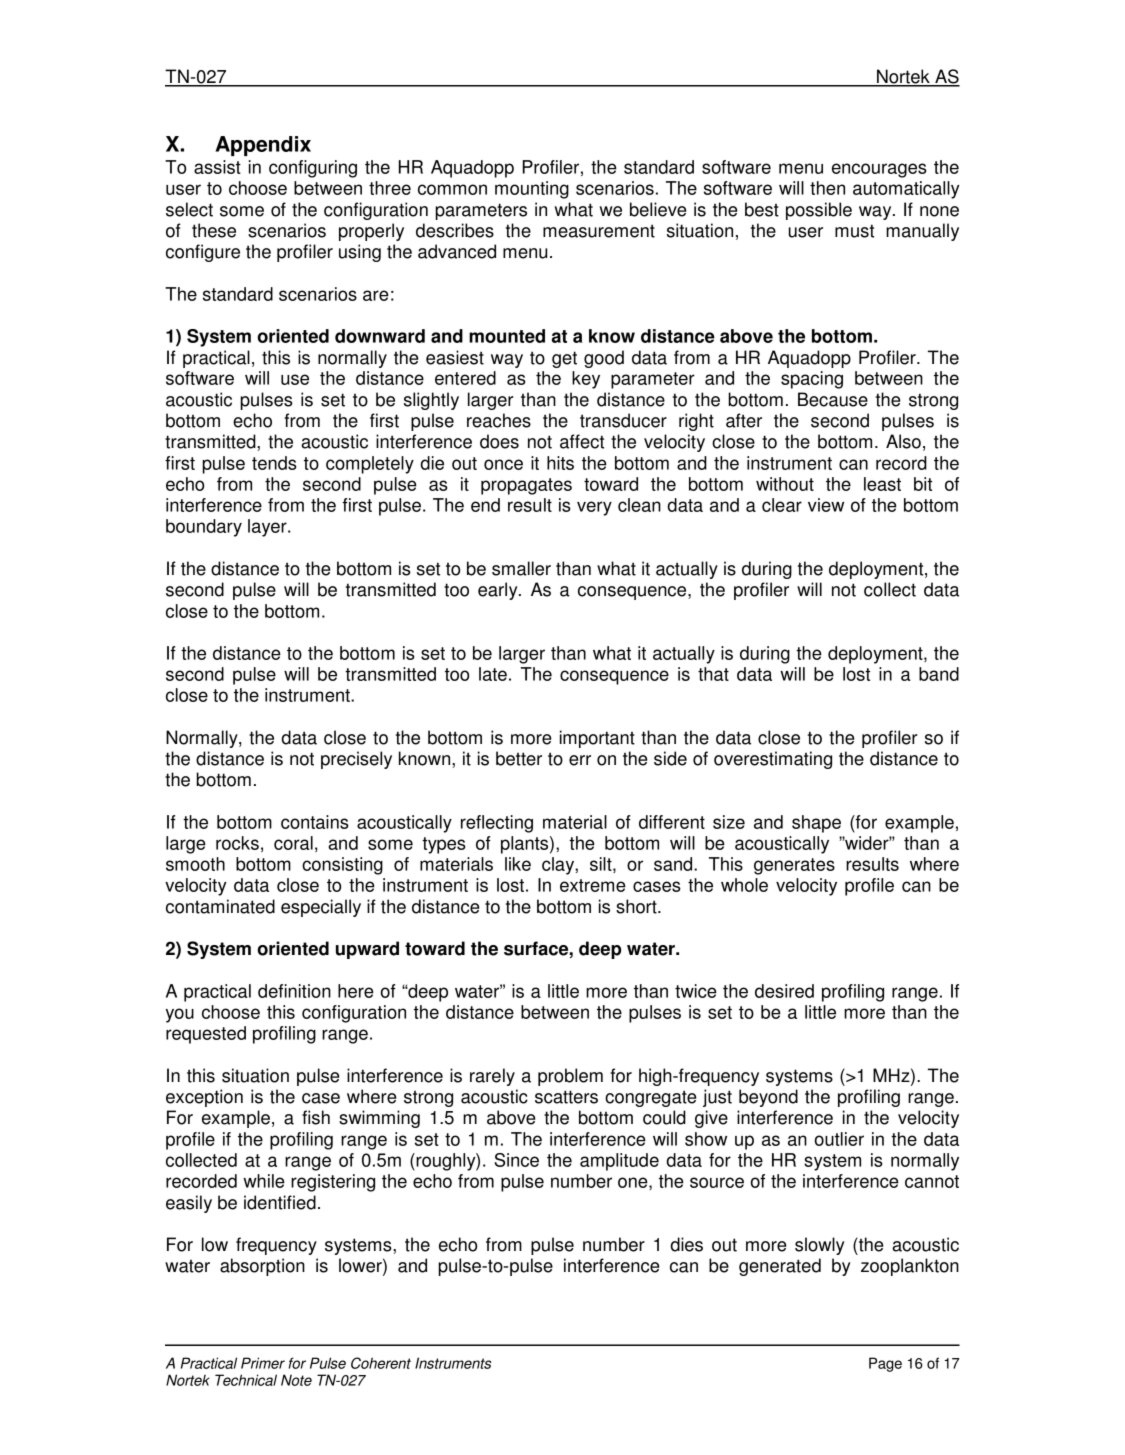 This image has height=1455, width=1125. Describe the element at coordinates (885, 1364) in the image. I see `Page` at that location.
